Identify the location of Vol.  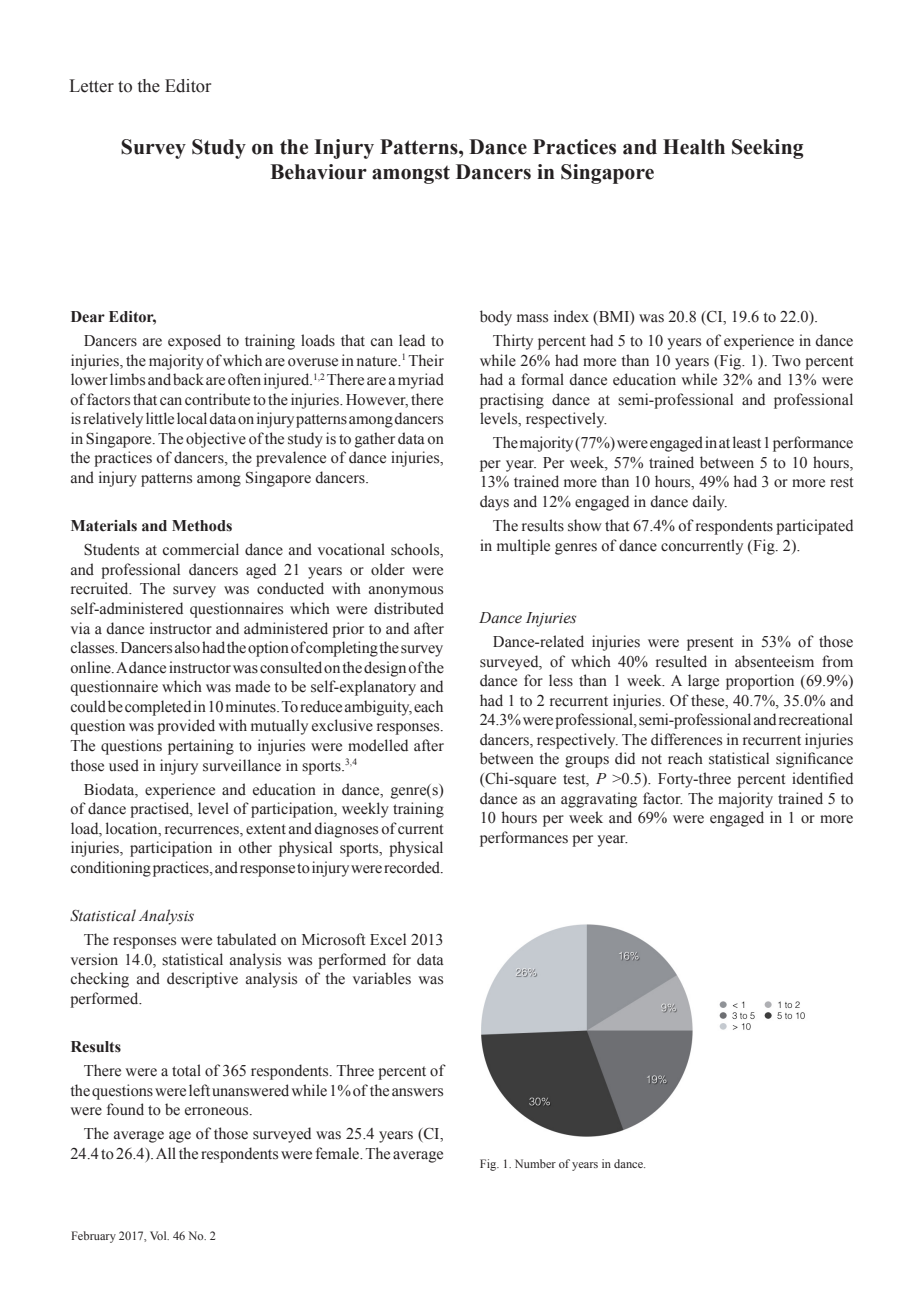
(159, 1235).
